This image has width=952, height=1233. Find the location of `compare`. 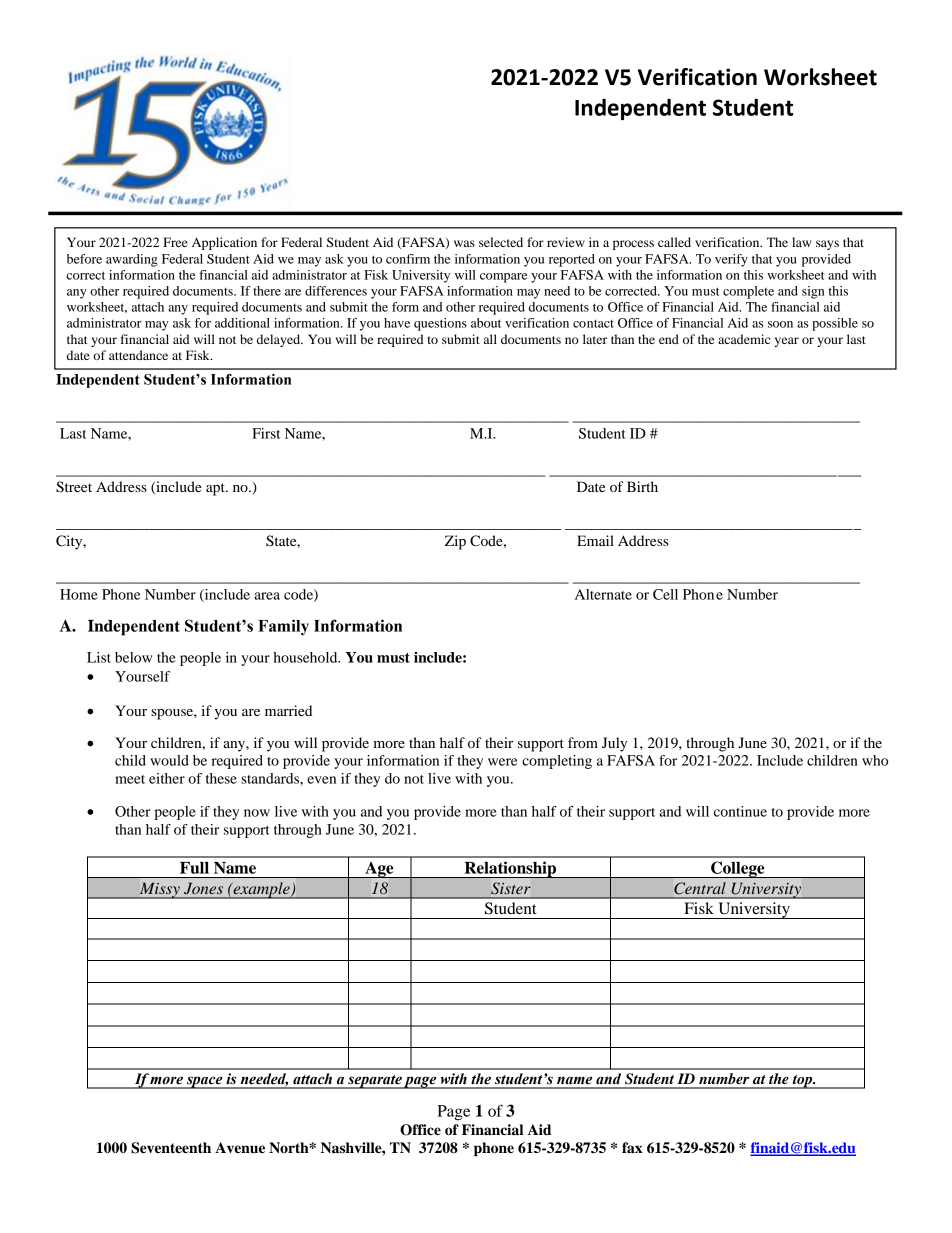

compare is located at coordinates (504, 278).
